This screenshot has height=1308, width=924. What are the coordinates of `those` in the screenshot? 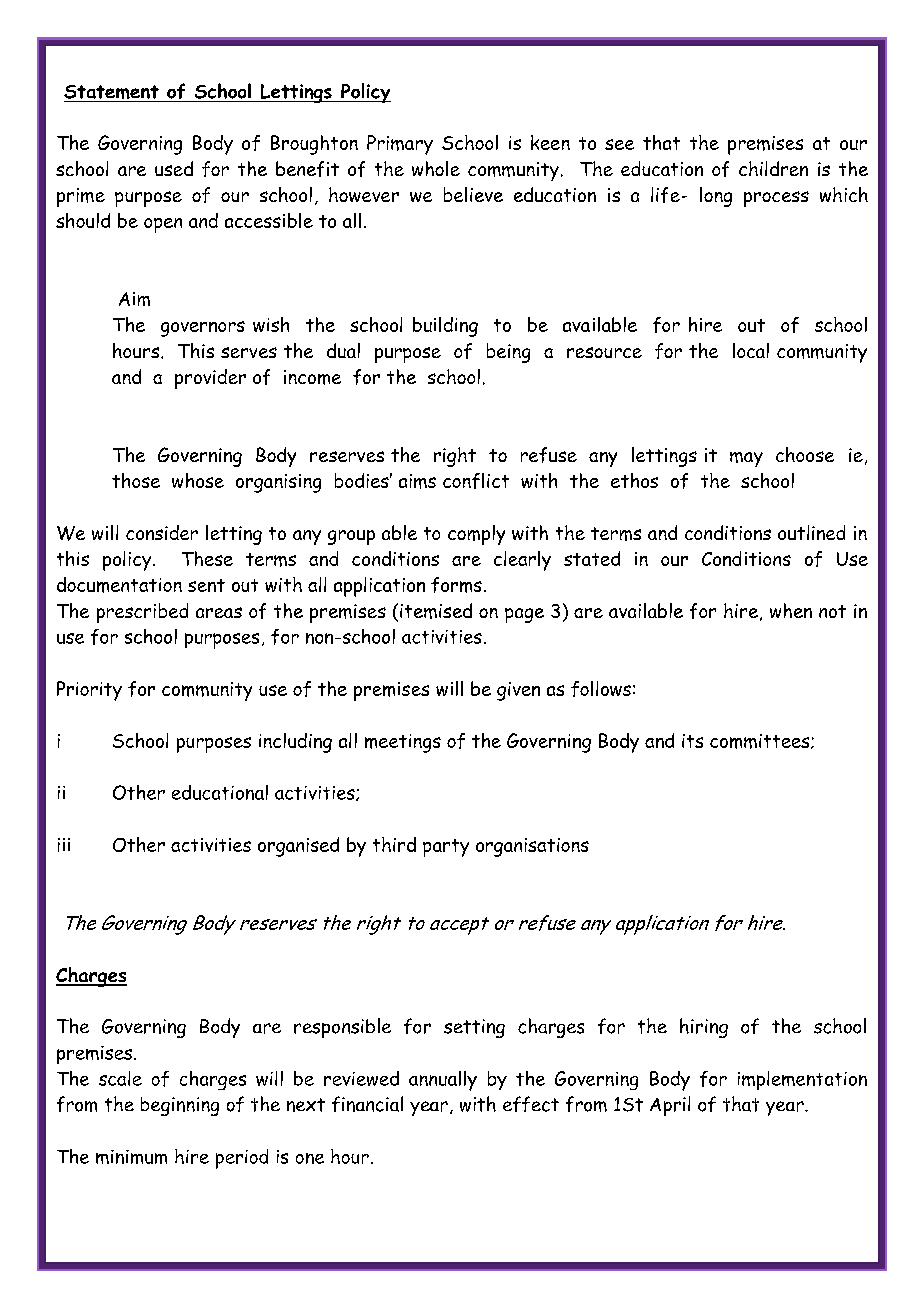 It's located at (136, 480).
